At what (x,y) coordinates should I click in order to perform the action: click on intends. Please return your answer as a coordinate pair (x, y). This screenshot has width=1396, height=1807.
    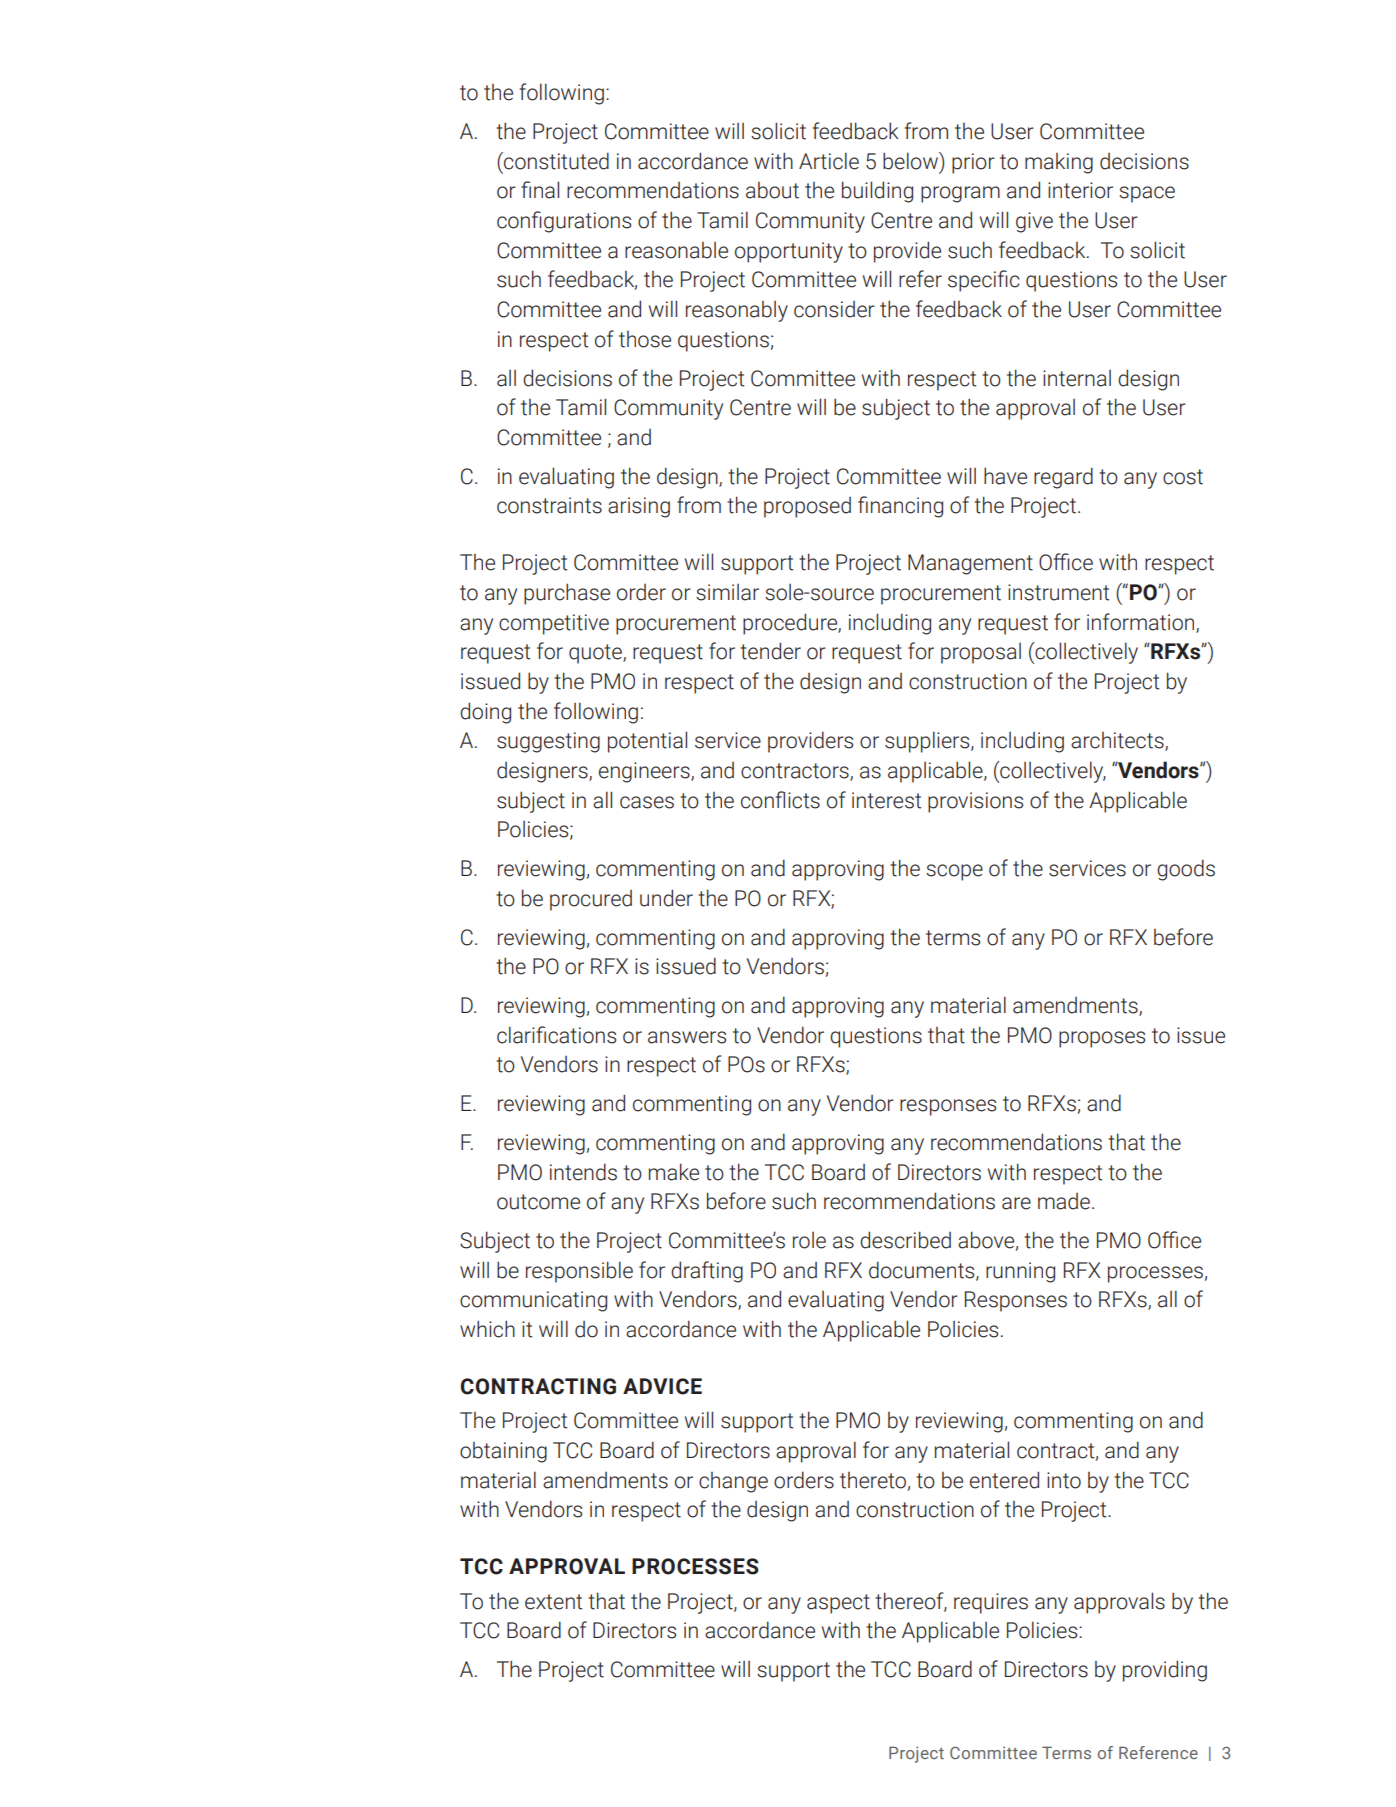
    Looking at the image, I should click on (583, 1172).
